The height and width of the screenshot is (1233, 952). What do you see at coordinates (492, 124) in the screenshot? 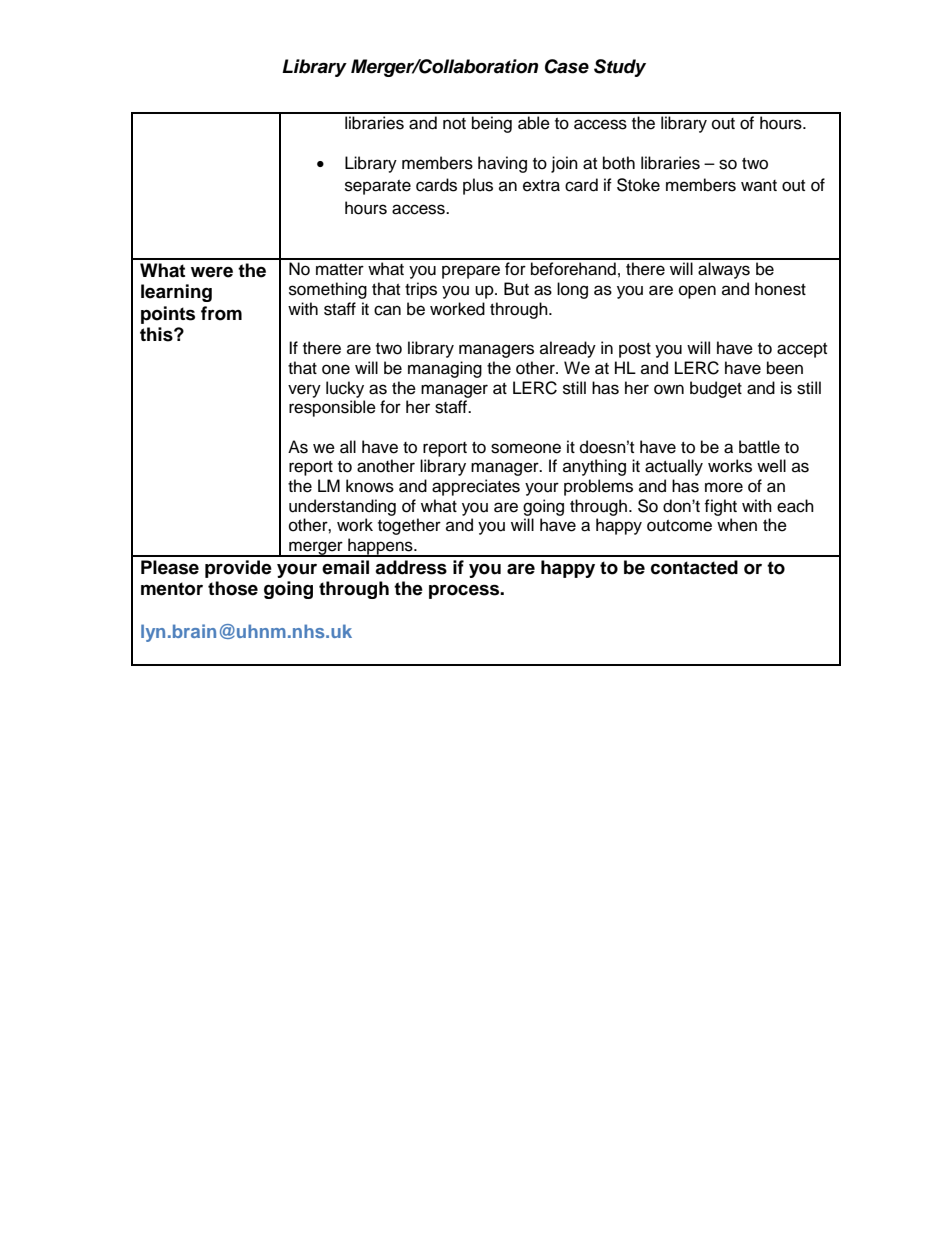
I see `being` at bounding box center [492, 124].
